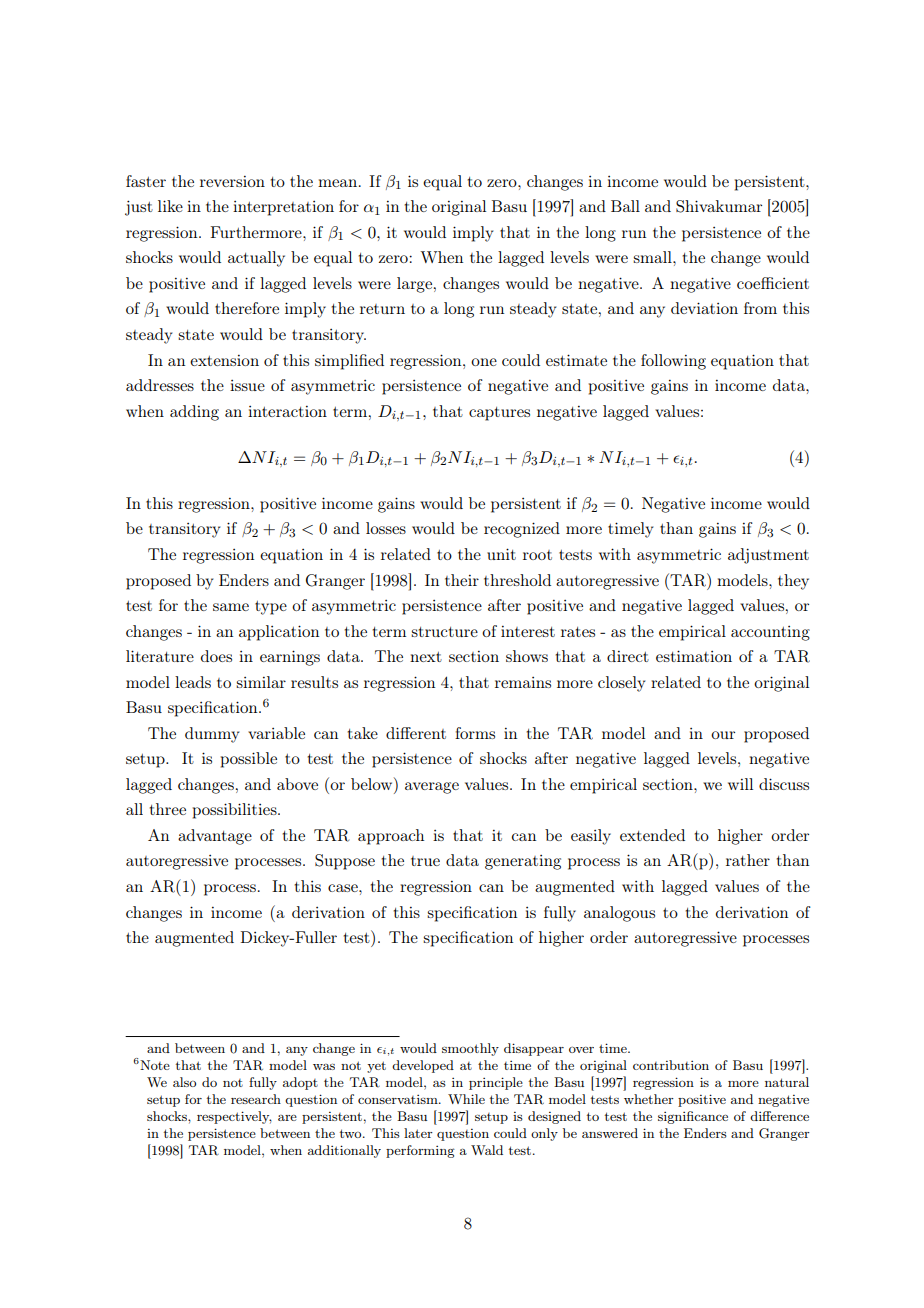  I want to click on reversion, so click(232, 181).
